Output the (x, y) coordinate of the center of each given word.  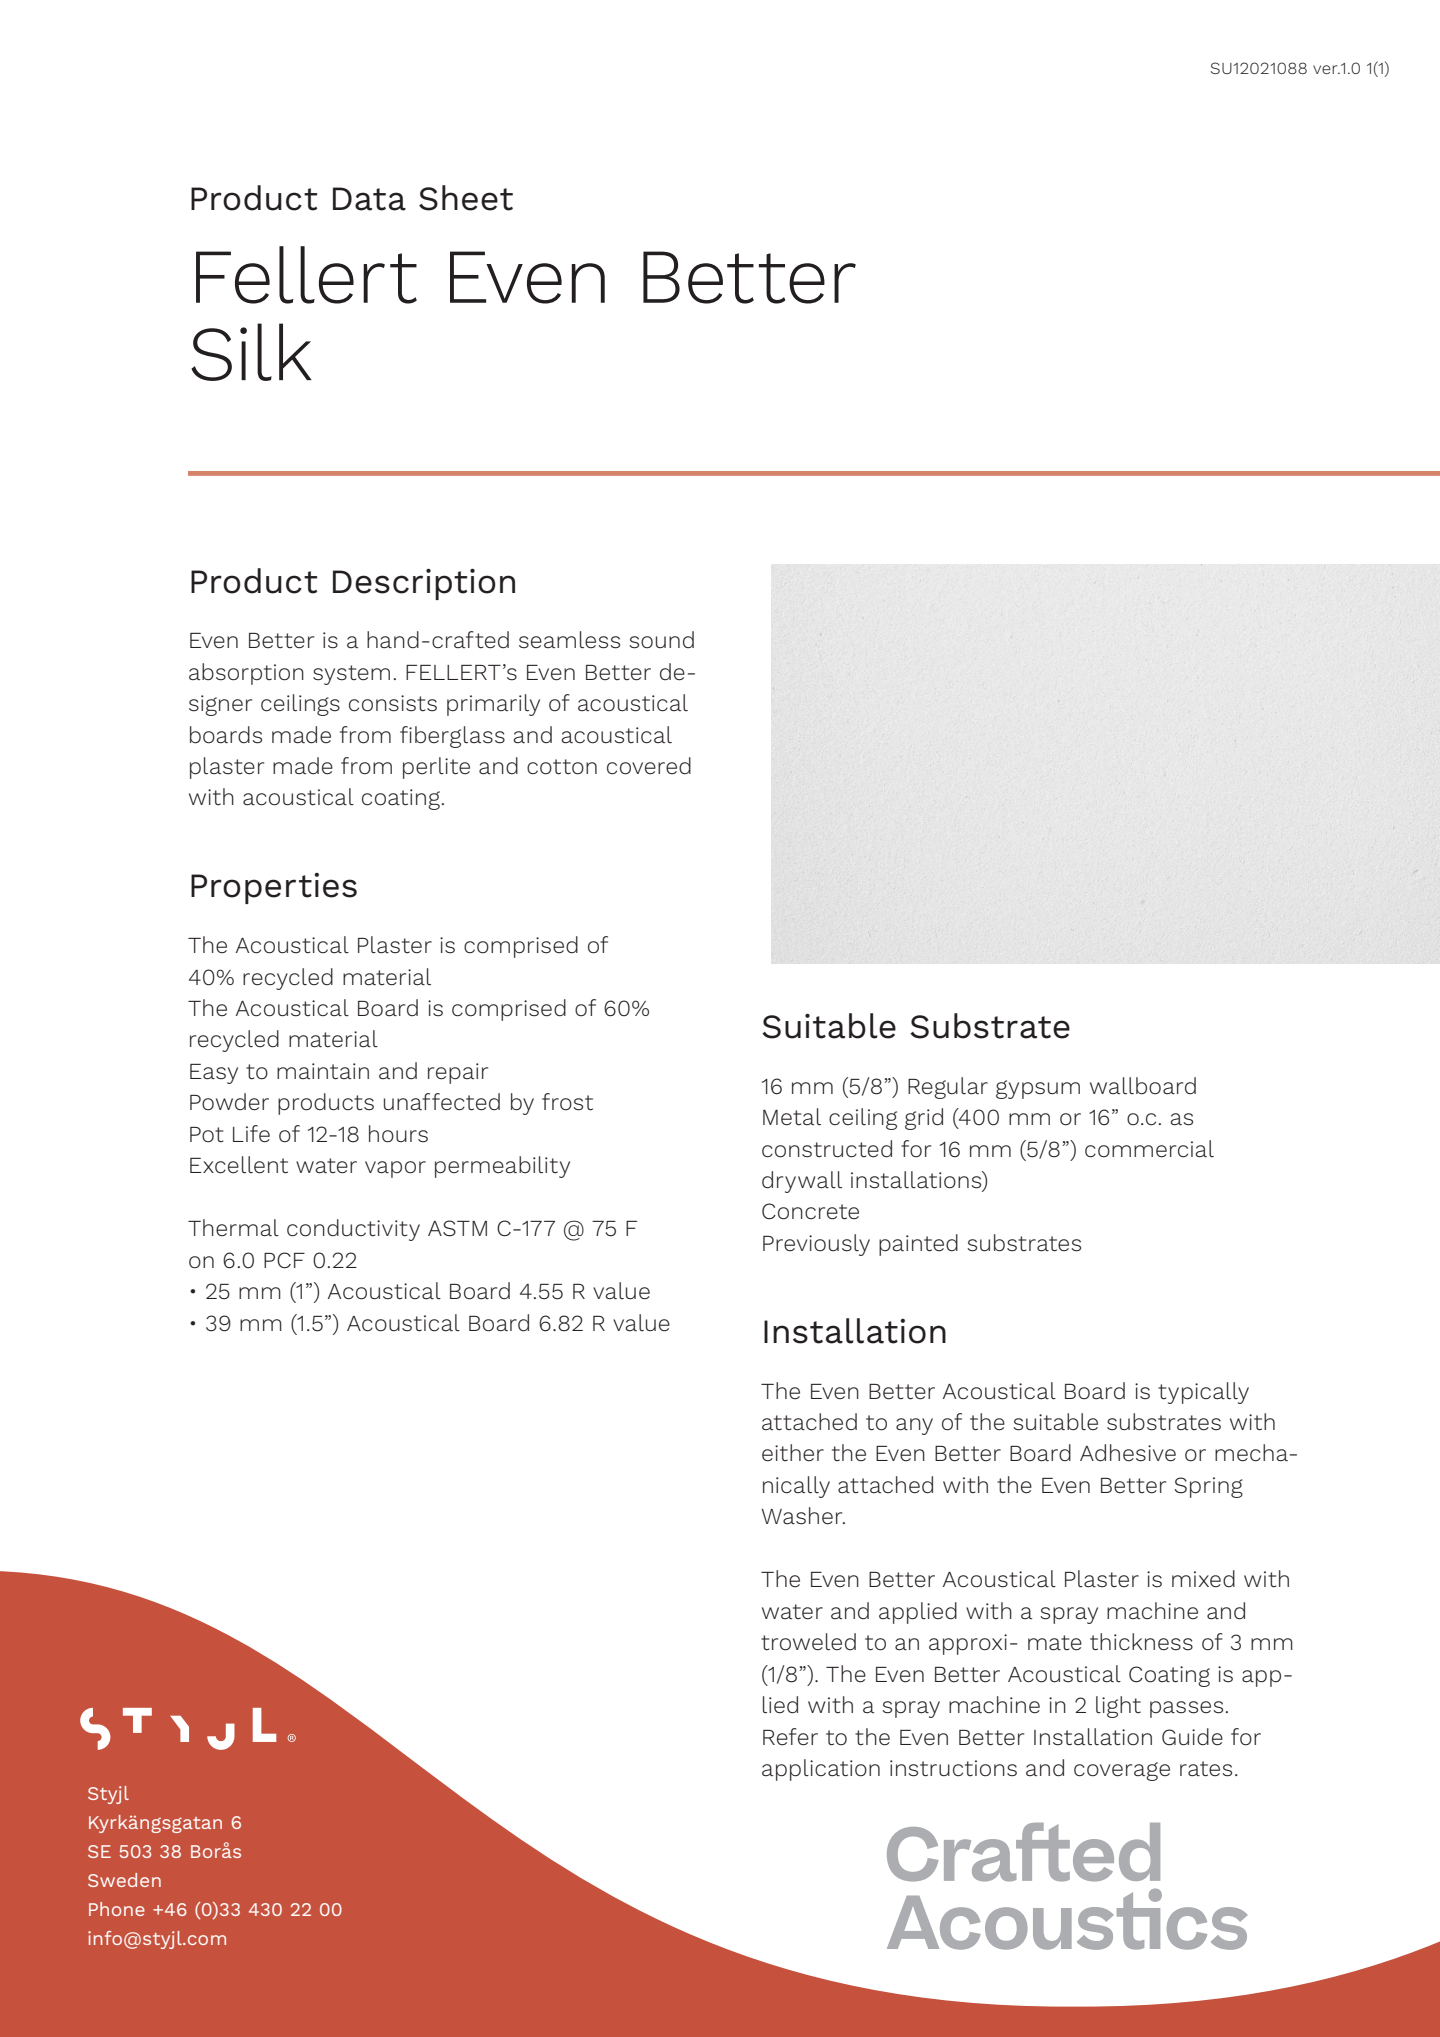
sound (661, 640)
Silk (251, 352)
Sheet (466, 198)
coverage (1122, 1771)
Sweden (124, 1880)
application (821, 1770)
